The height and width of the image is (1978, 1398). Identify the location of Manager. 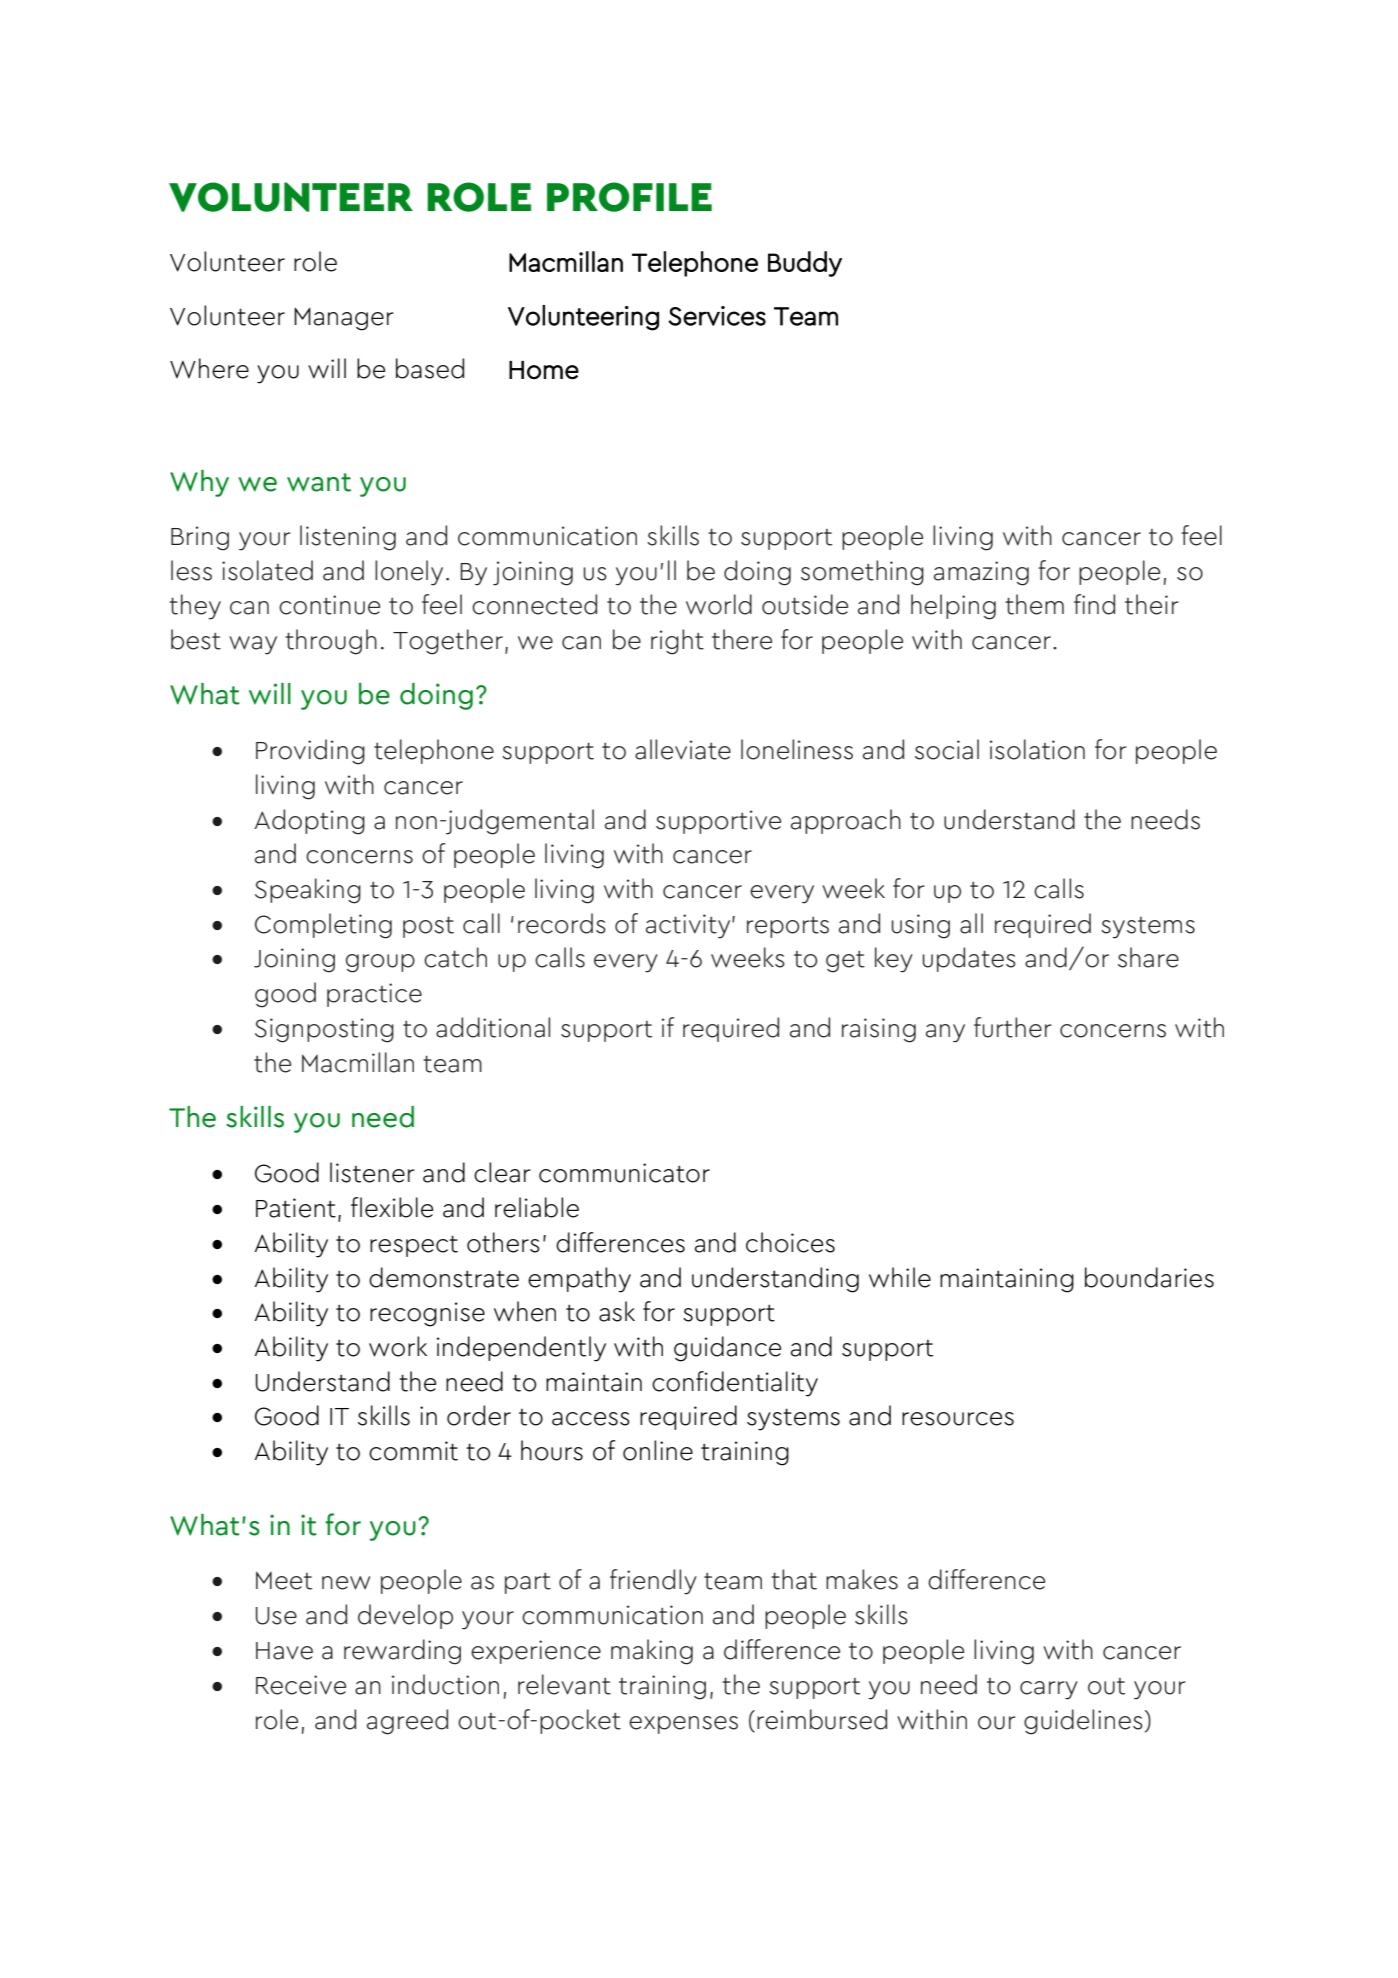
(344, 319).
